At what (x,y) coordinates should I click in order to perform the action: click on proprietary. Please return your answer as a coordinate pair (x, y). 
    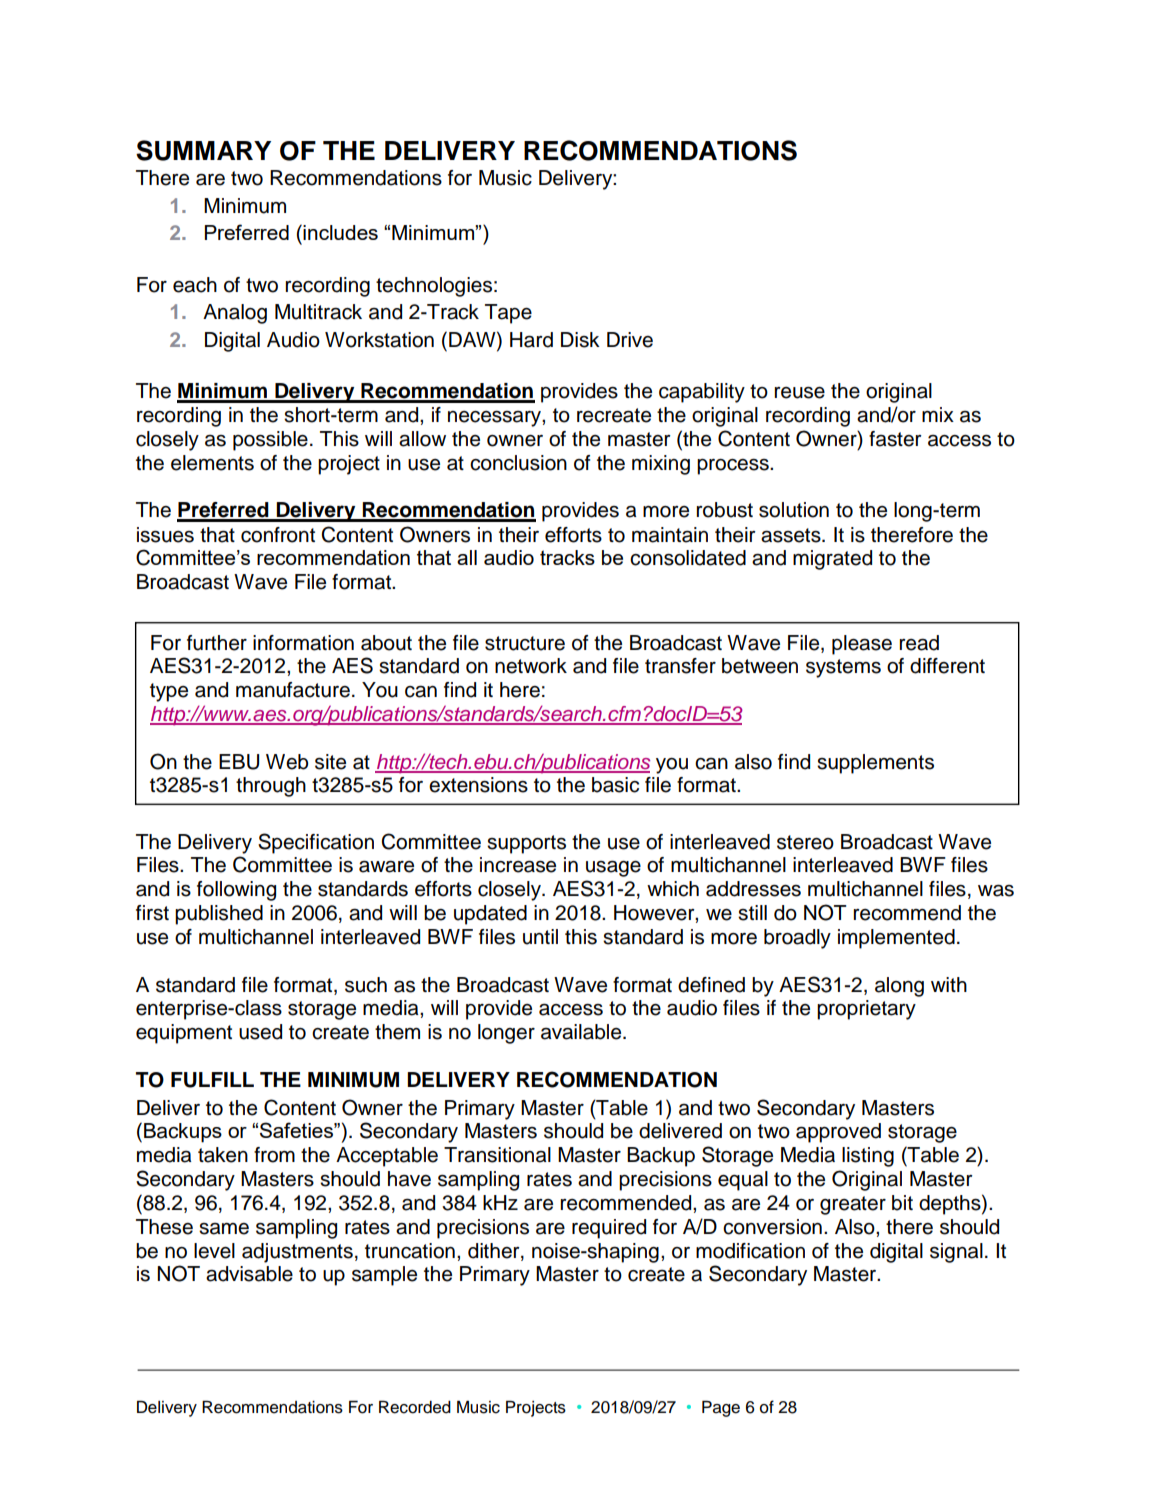
    Looking at the image, I should click on (866, 1010).
